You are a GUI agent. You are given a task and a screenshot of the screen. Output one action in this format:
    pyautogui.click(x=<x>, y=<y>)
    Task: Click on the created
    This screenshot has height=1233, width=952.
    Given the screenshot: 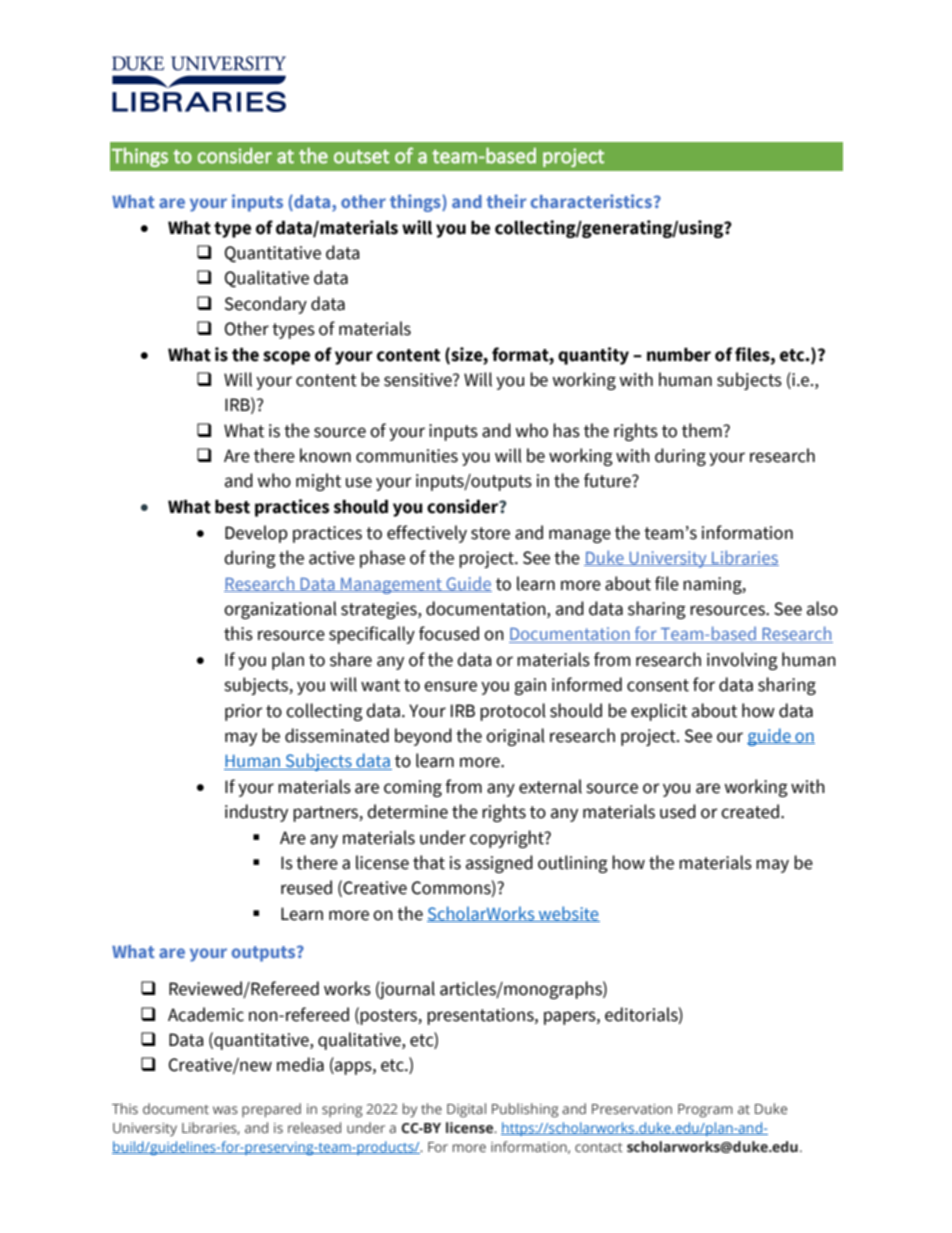 What is the action you would take?
    pyautogui.click(x=751, y=811)
